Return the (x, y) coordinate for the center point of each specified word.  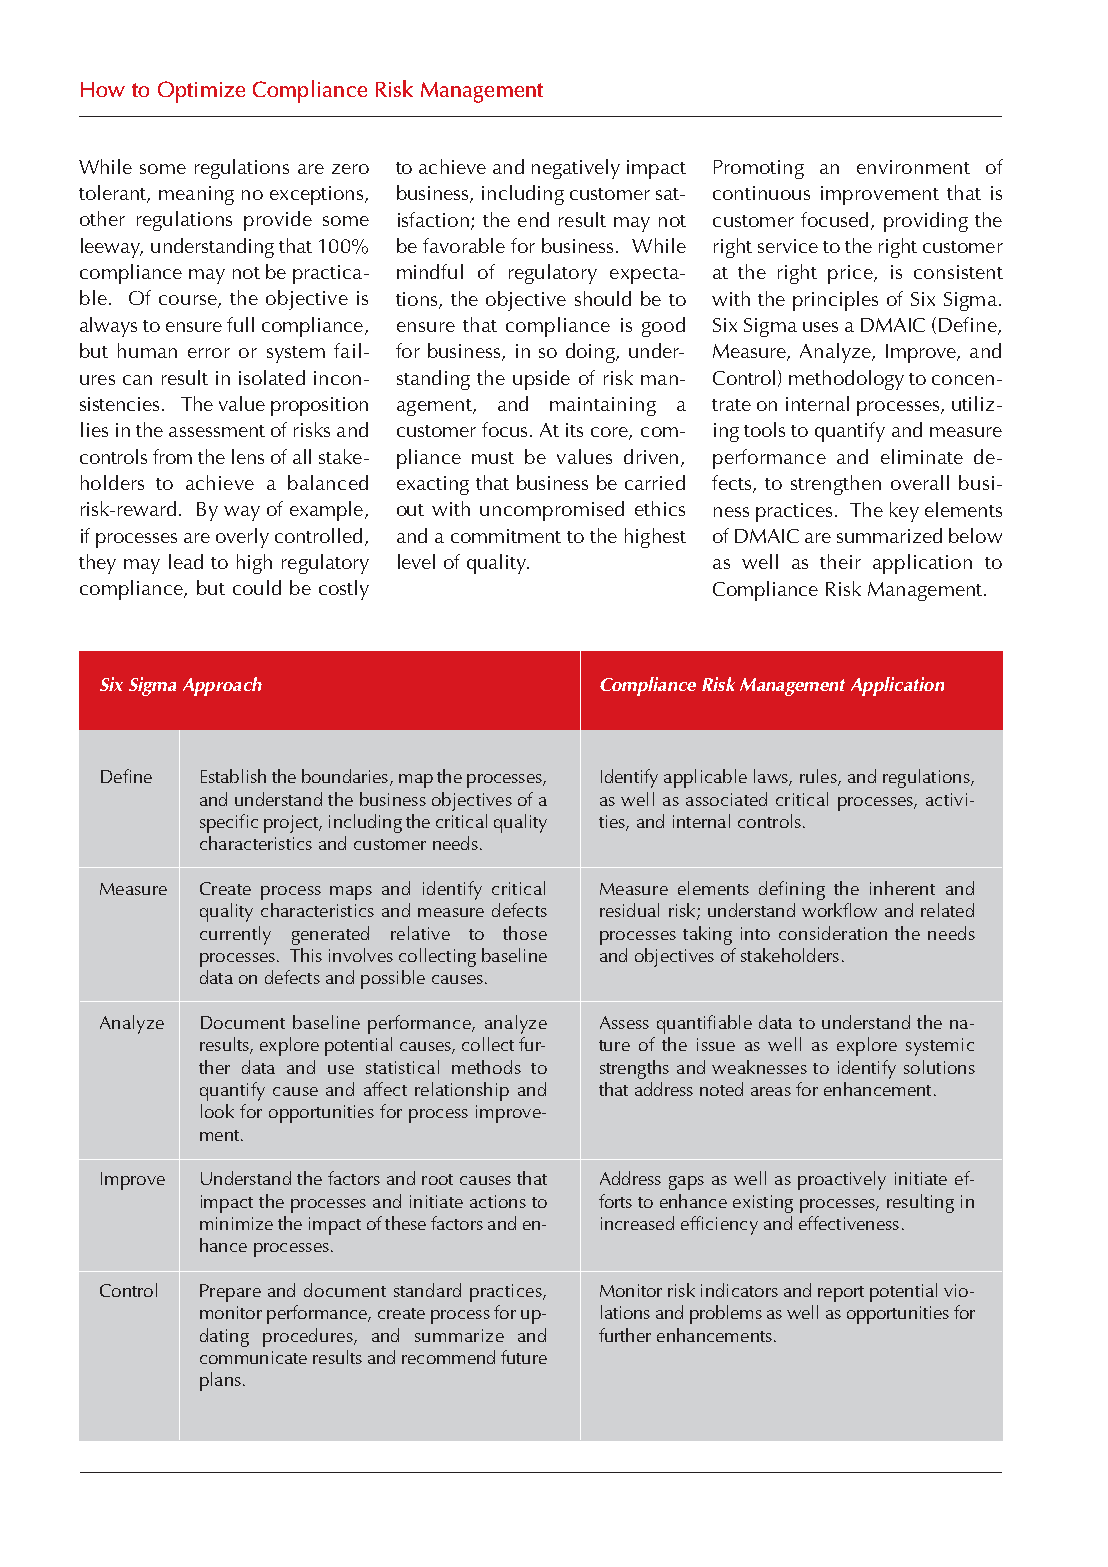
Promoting (759, 169)
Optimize (201, 92)
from (172, 456)
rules (819, 777)
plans (220, 1381)
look (217, 1111)
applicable (705, 778)
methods (486, 1067)
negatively (576, 169)
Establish (233, 776)
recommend (448, 1357)
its (574, 430)
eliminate (922, 456)
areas (771, 1091)
